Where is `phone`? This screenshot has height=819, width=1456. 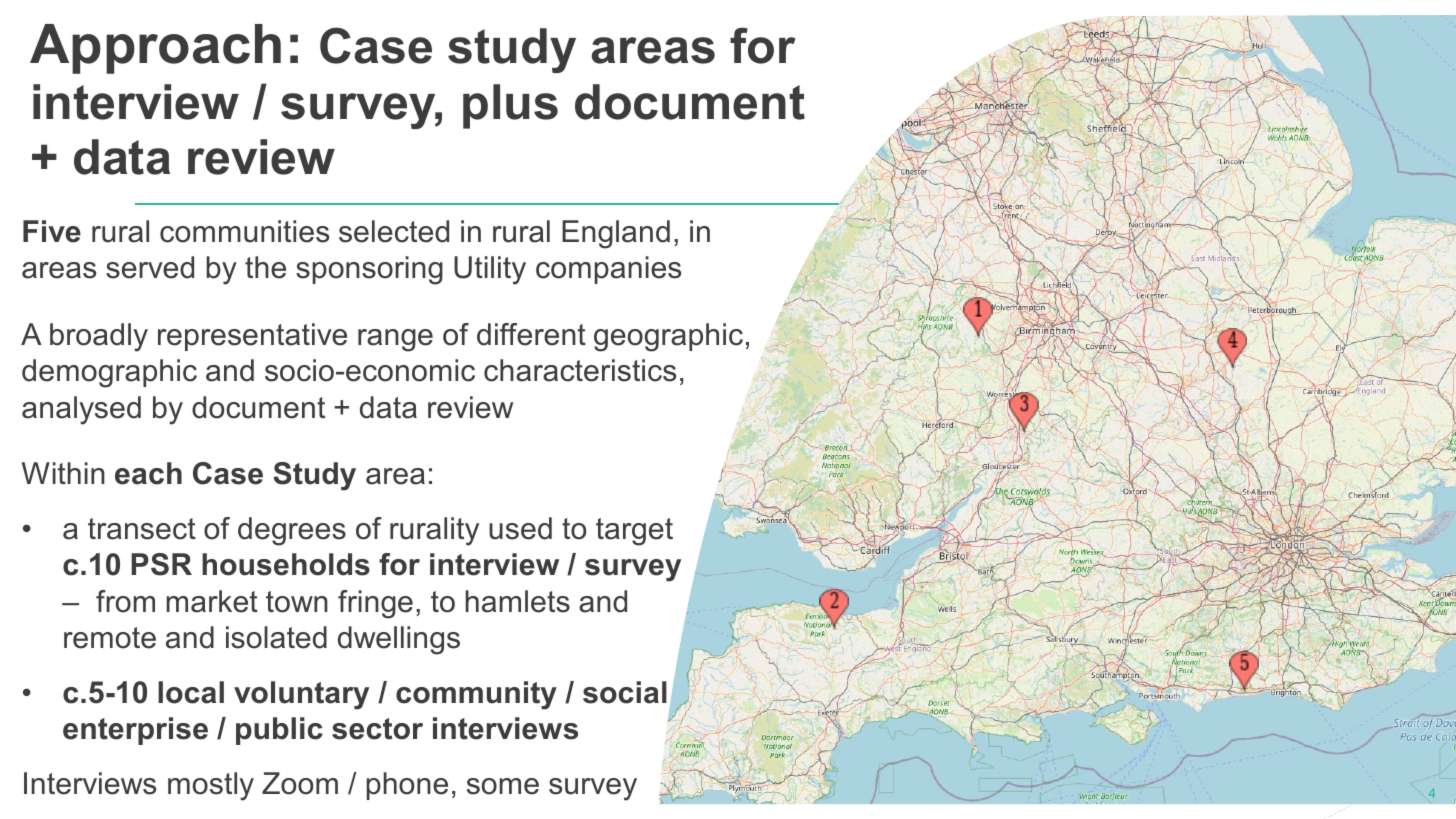
phone is located at coordinates (407, 786).
